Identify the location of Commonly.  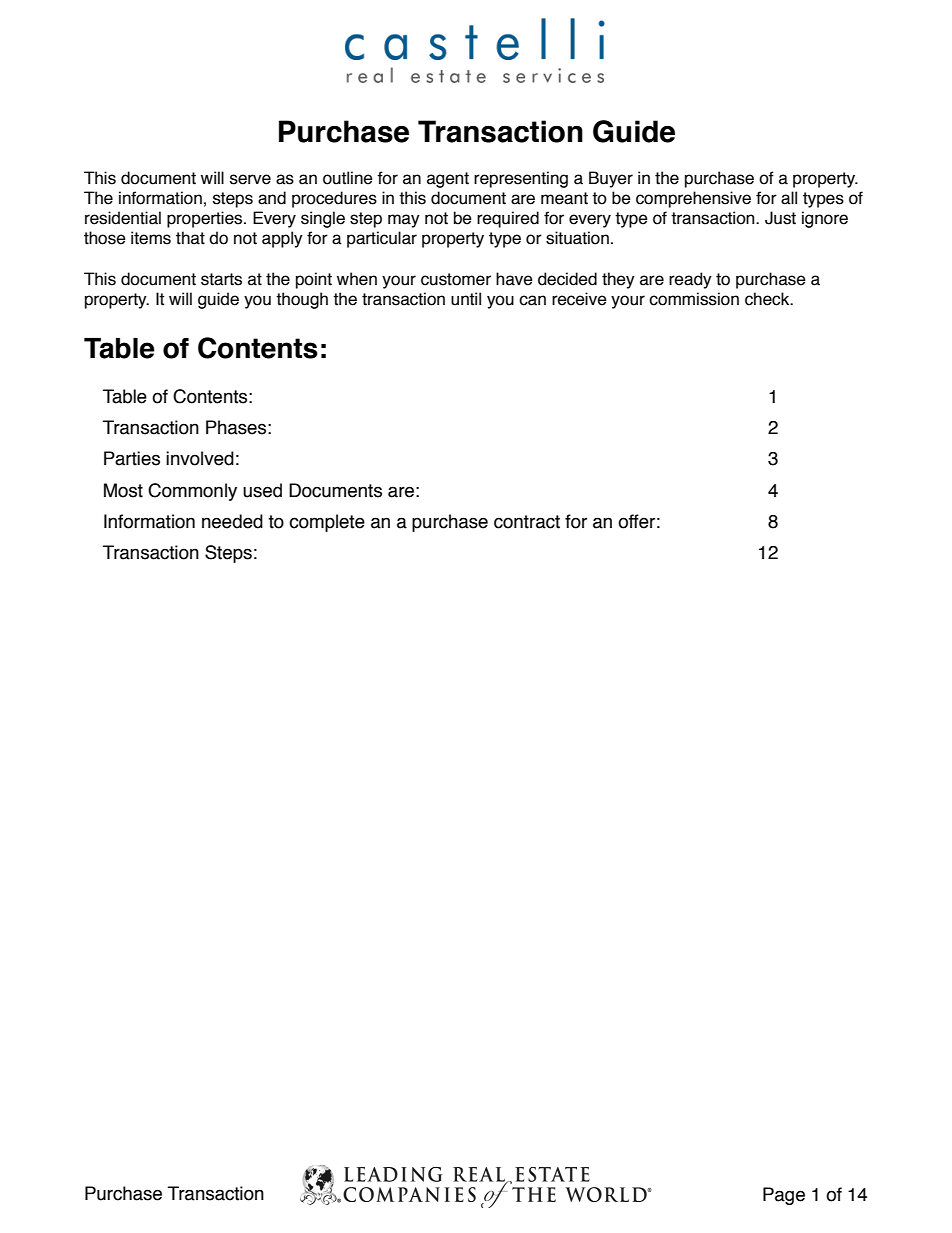
(192, 492).
